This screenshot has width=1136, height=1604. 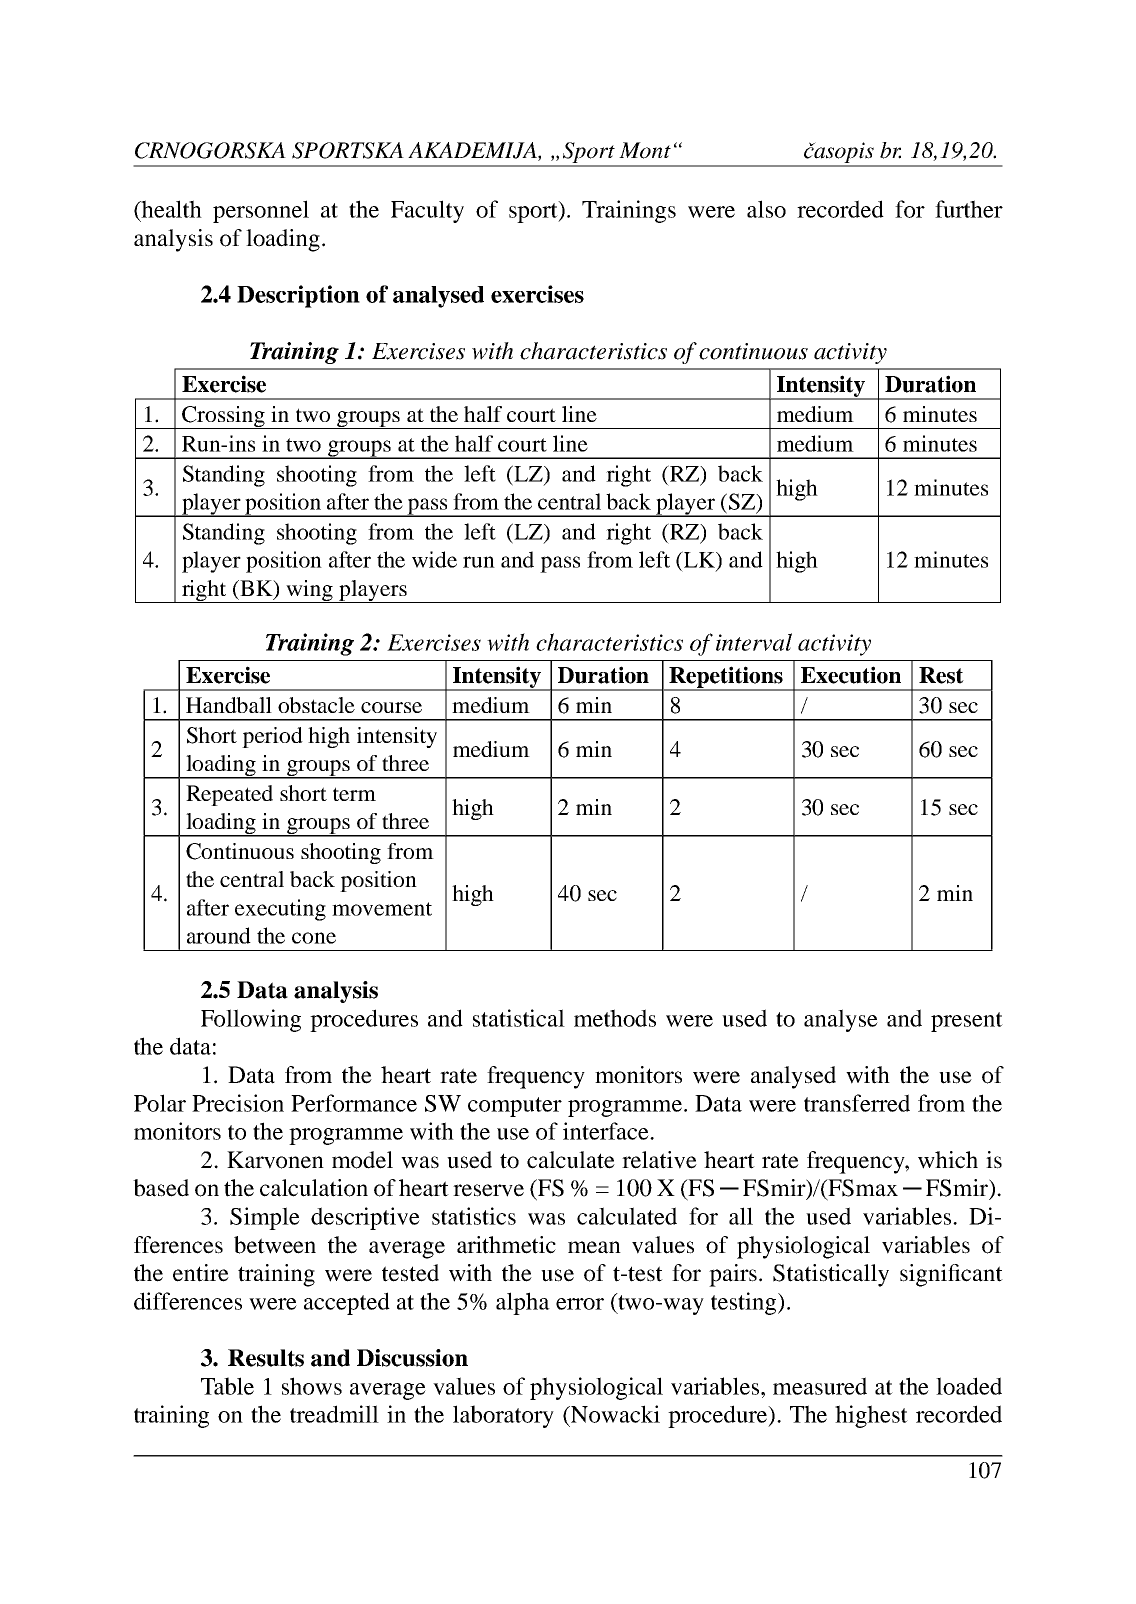 I want to click on Mont, so click(x=645, y=150).
